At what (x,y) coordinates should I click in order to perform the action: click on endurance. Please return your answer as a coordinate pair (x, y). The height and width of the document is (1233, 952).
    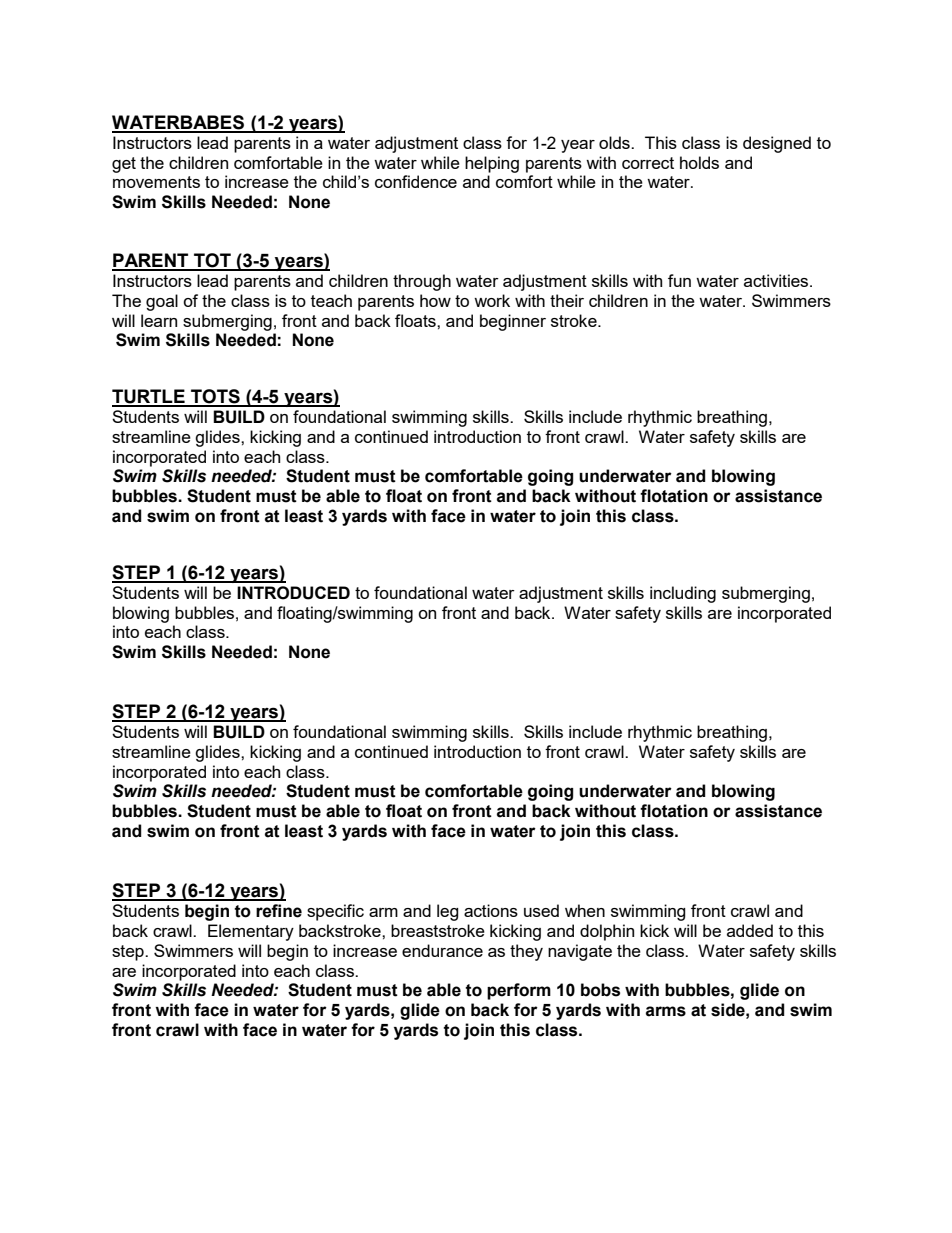
    Looking at the image, I should click on (442, 950).
